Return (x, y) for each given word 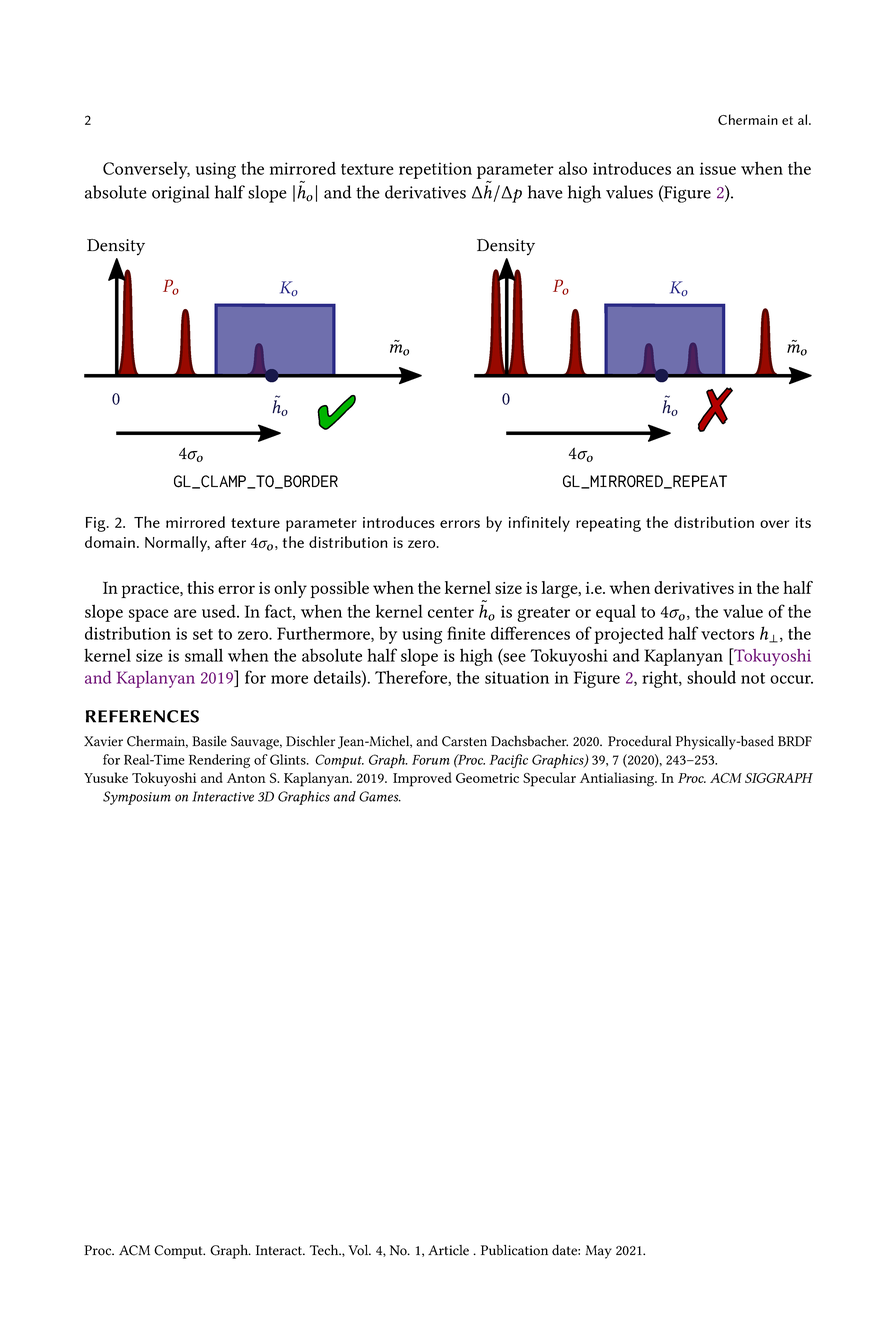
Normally (177, 544)
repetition (435, 170)
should (711, 677)
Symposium (137, 798)
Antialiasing (618, 779)
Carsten (464, 741)
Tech (325, 1250)
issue (718, 168)
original (180, 194)
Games (380, 796)
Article (448, 1250)
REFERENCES (142, 716)
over (774, 524)
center (451, 612)
